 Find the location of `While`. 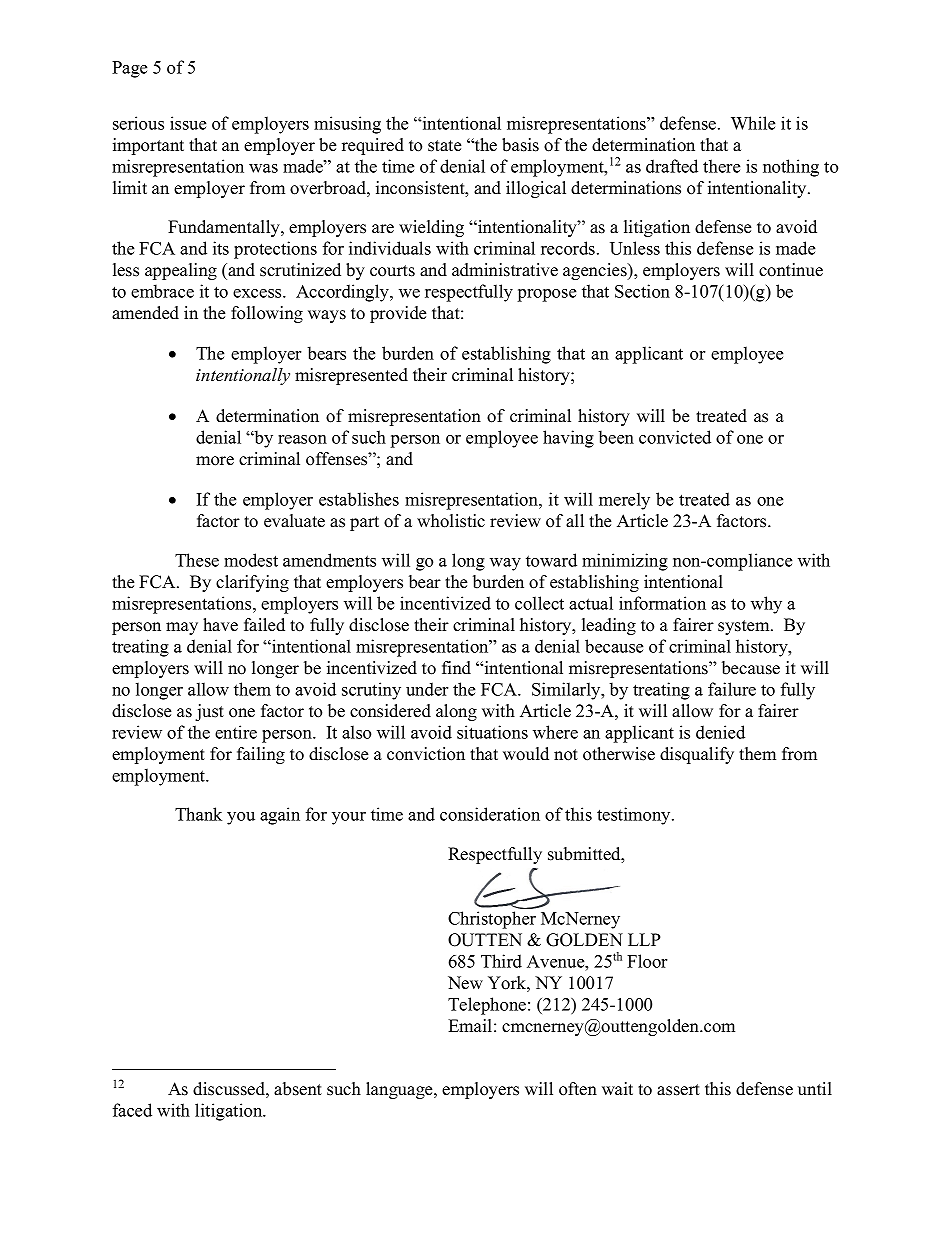

While is located at coordinates (753, 123).
